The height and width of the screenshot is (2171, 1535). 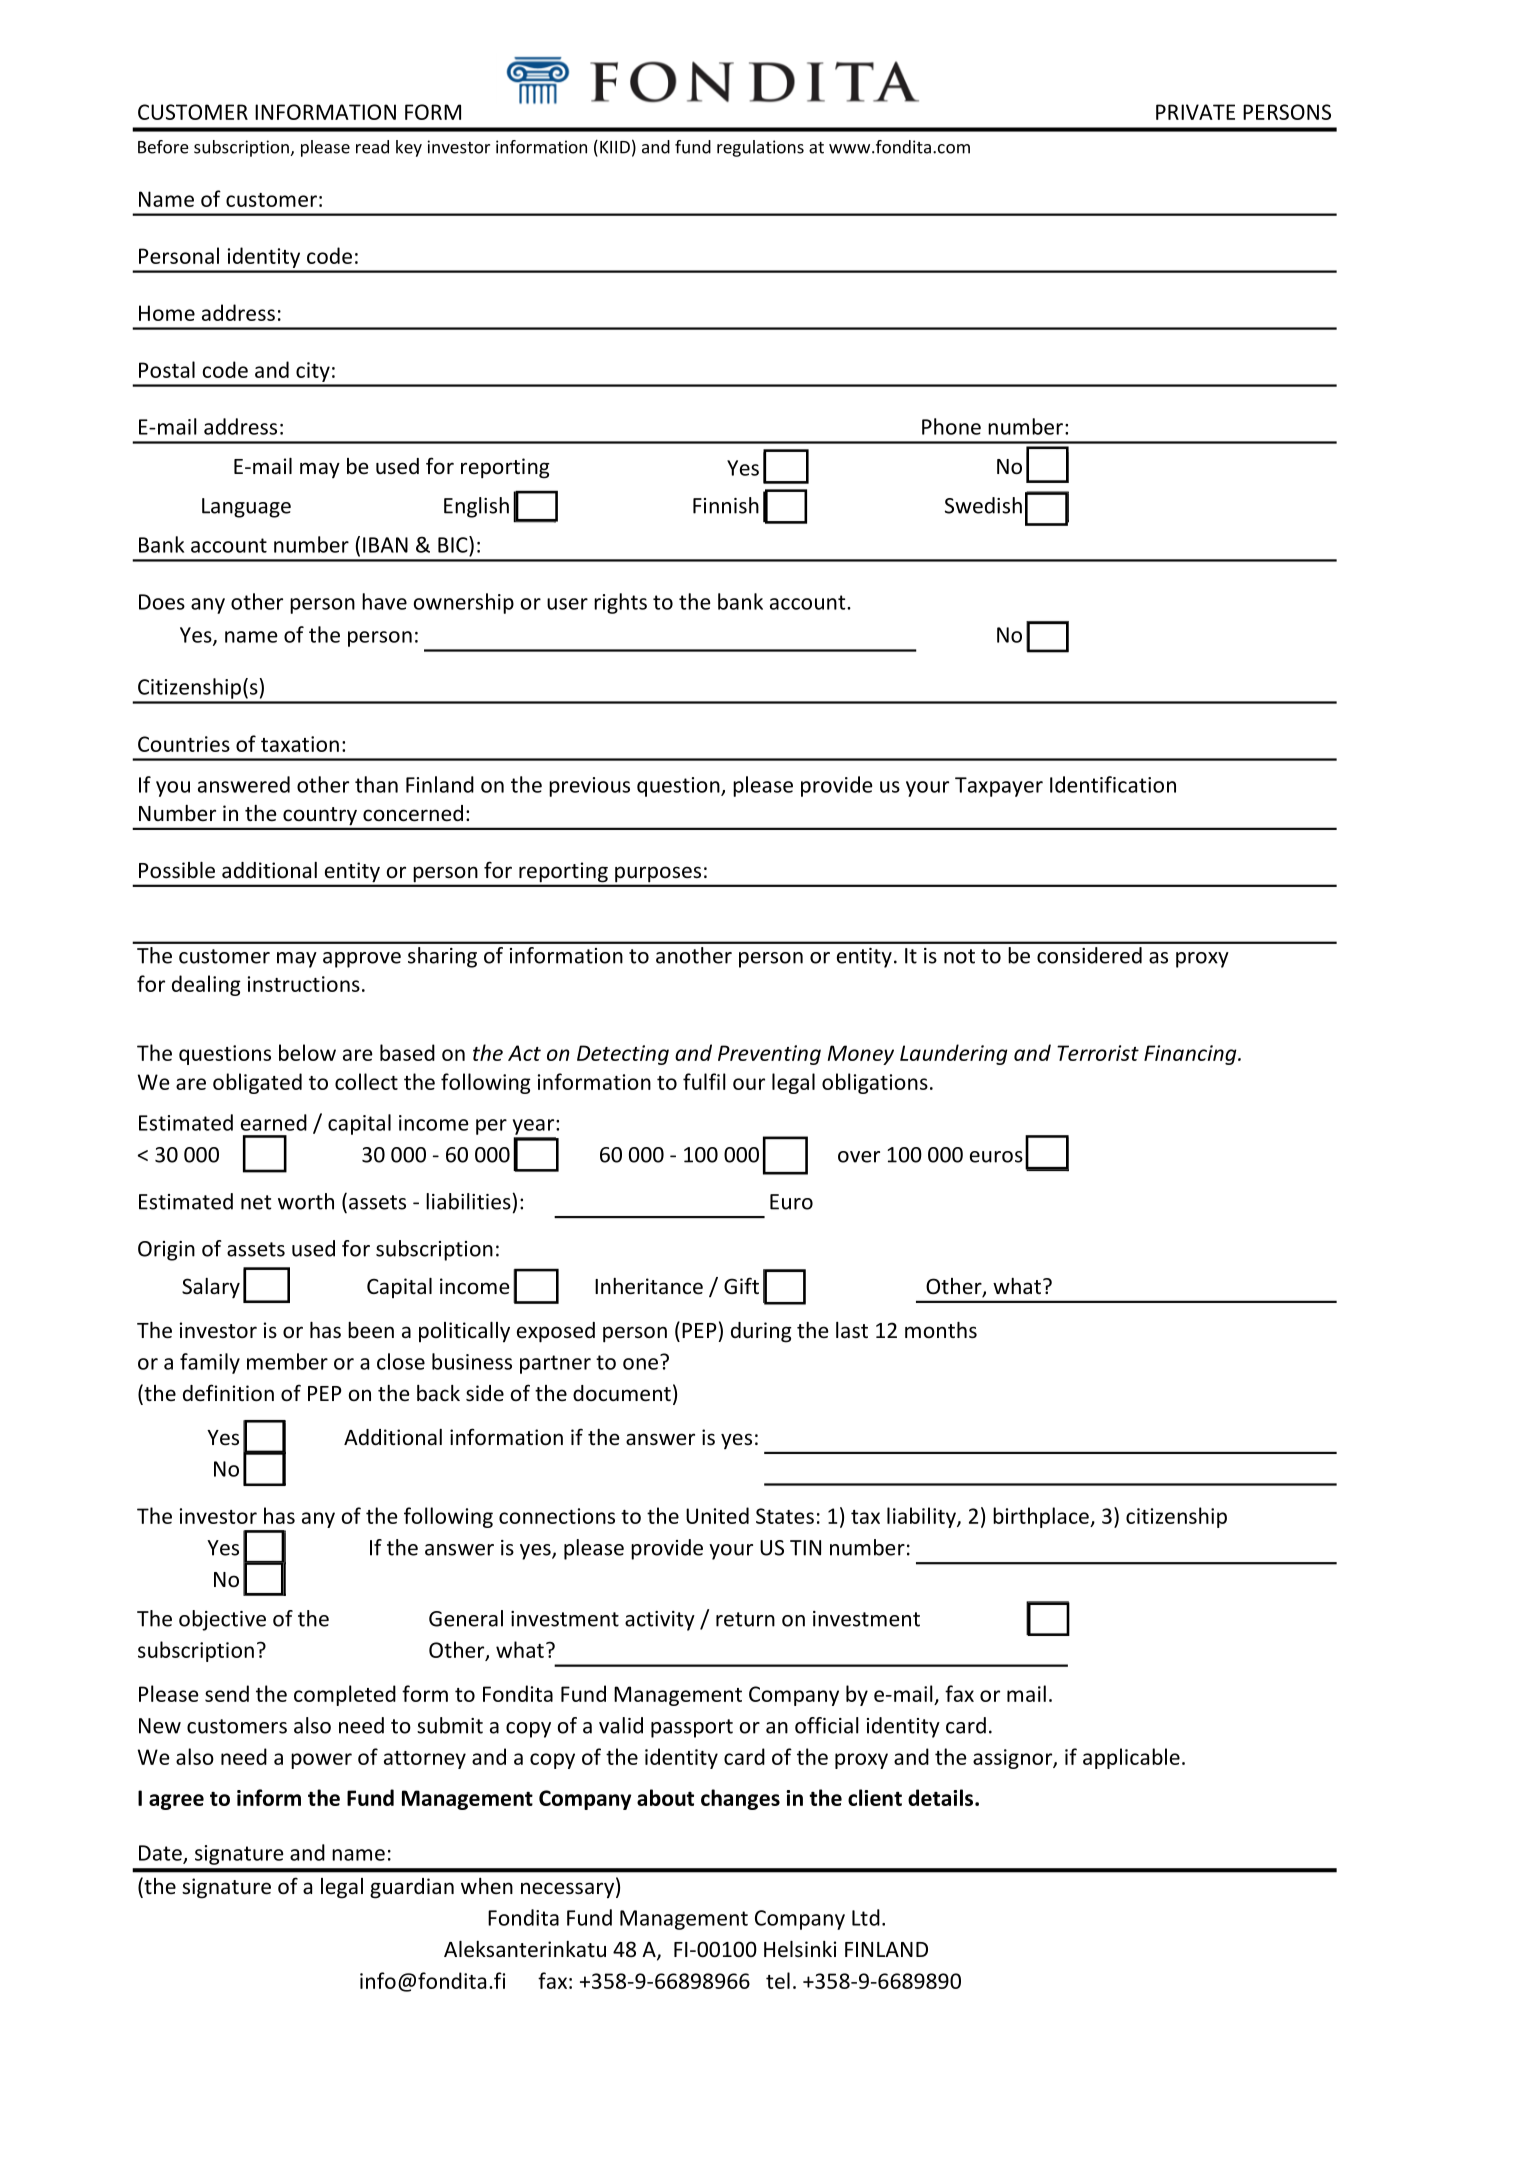 What do you see at coordinates (589, 787) in the screenshot?
I see `previous` at bounding box center [589, 787].
